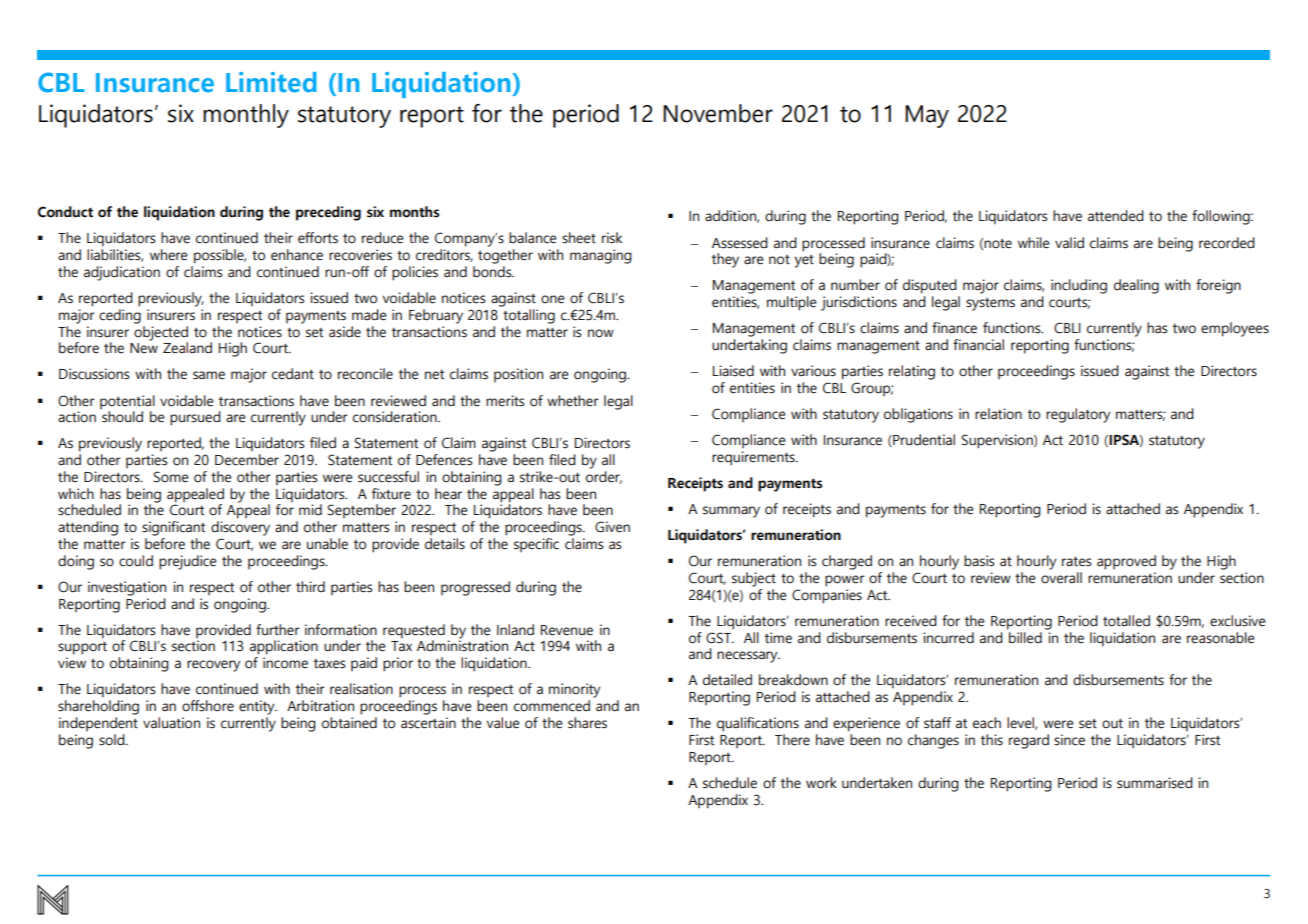 The width and height of the screenshot is (1308, 924). I want to click on regulatory, so click(1078, 415).
